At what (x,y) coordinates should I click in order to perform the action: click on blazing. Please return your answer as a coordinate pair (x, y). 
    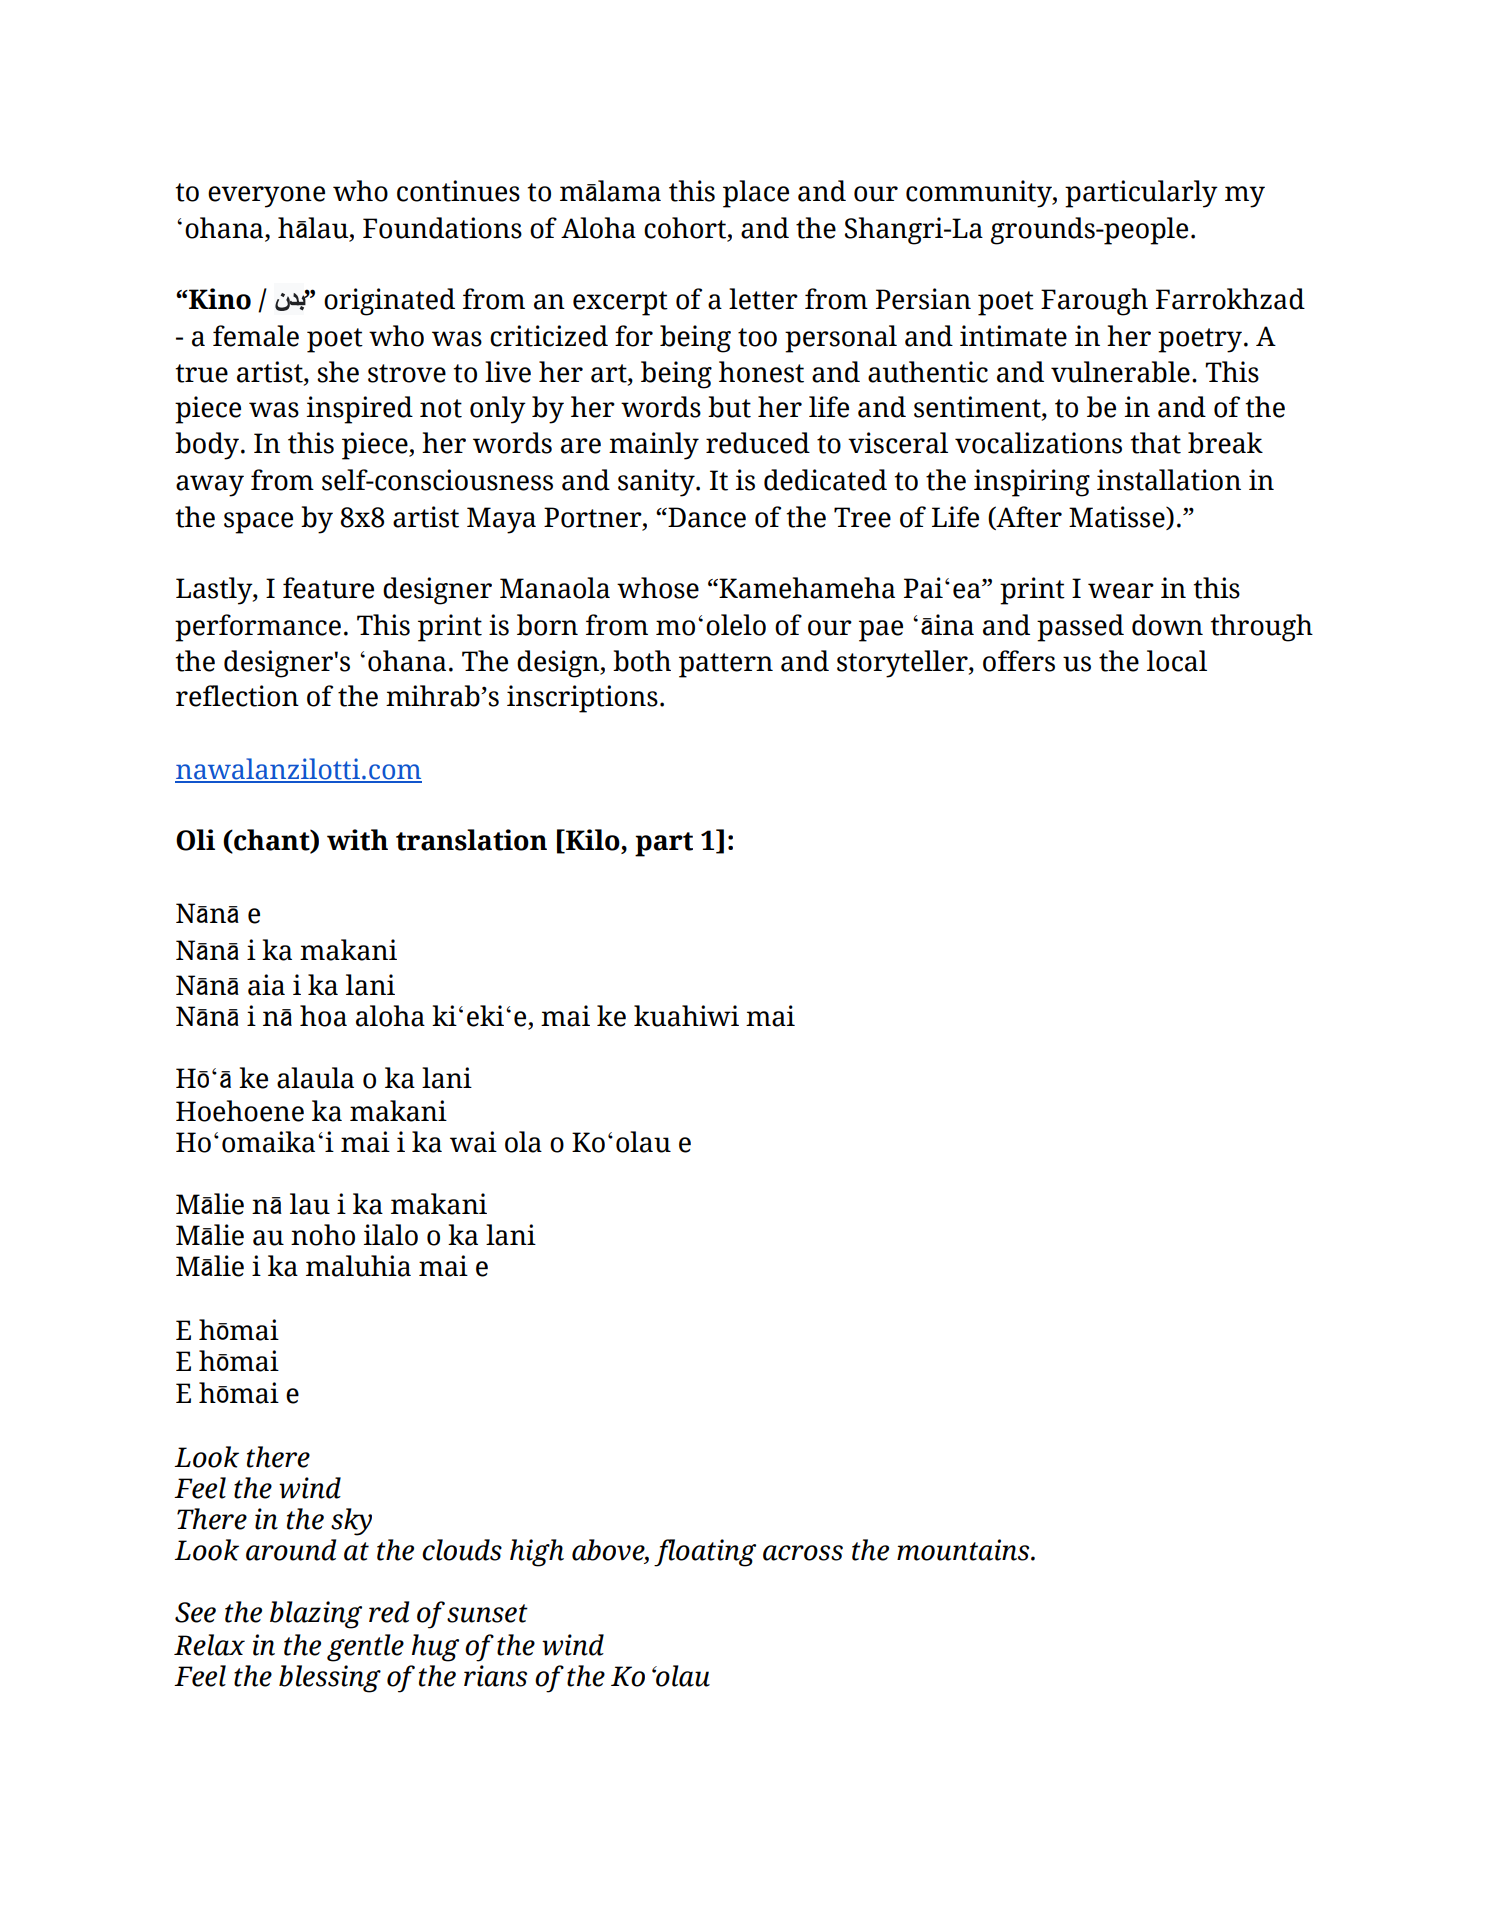
    Looking at the image, I should click on (316, 1615).
